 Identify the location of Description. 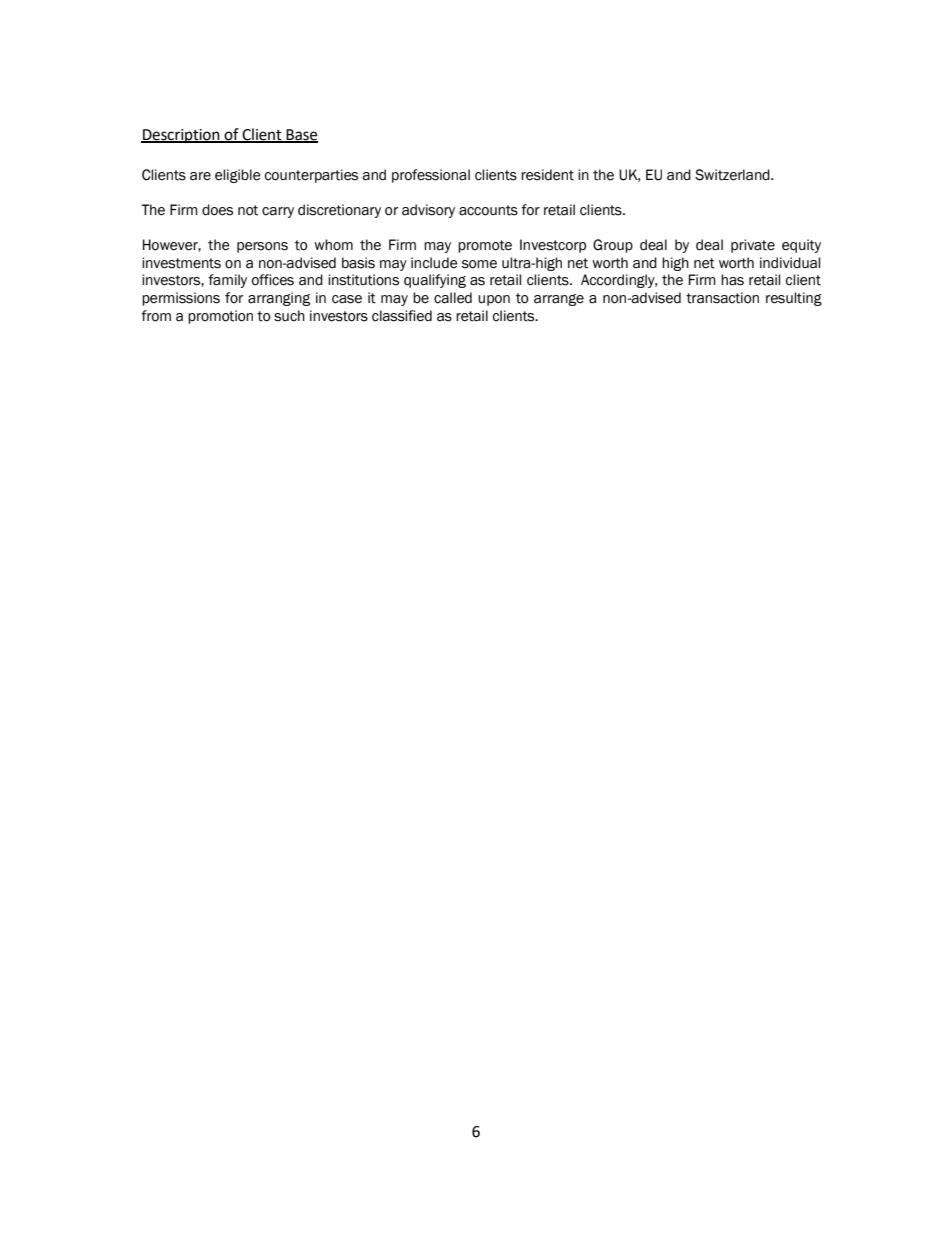
(181, 136).
